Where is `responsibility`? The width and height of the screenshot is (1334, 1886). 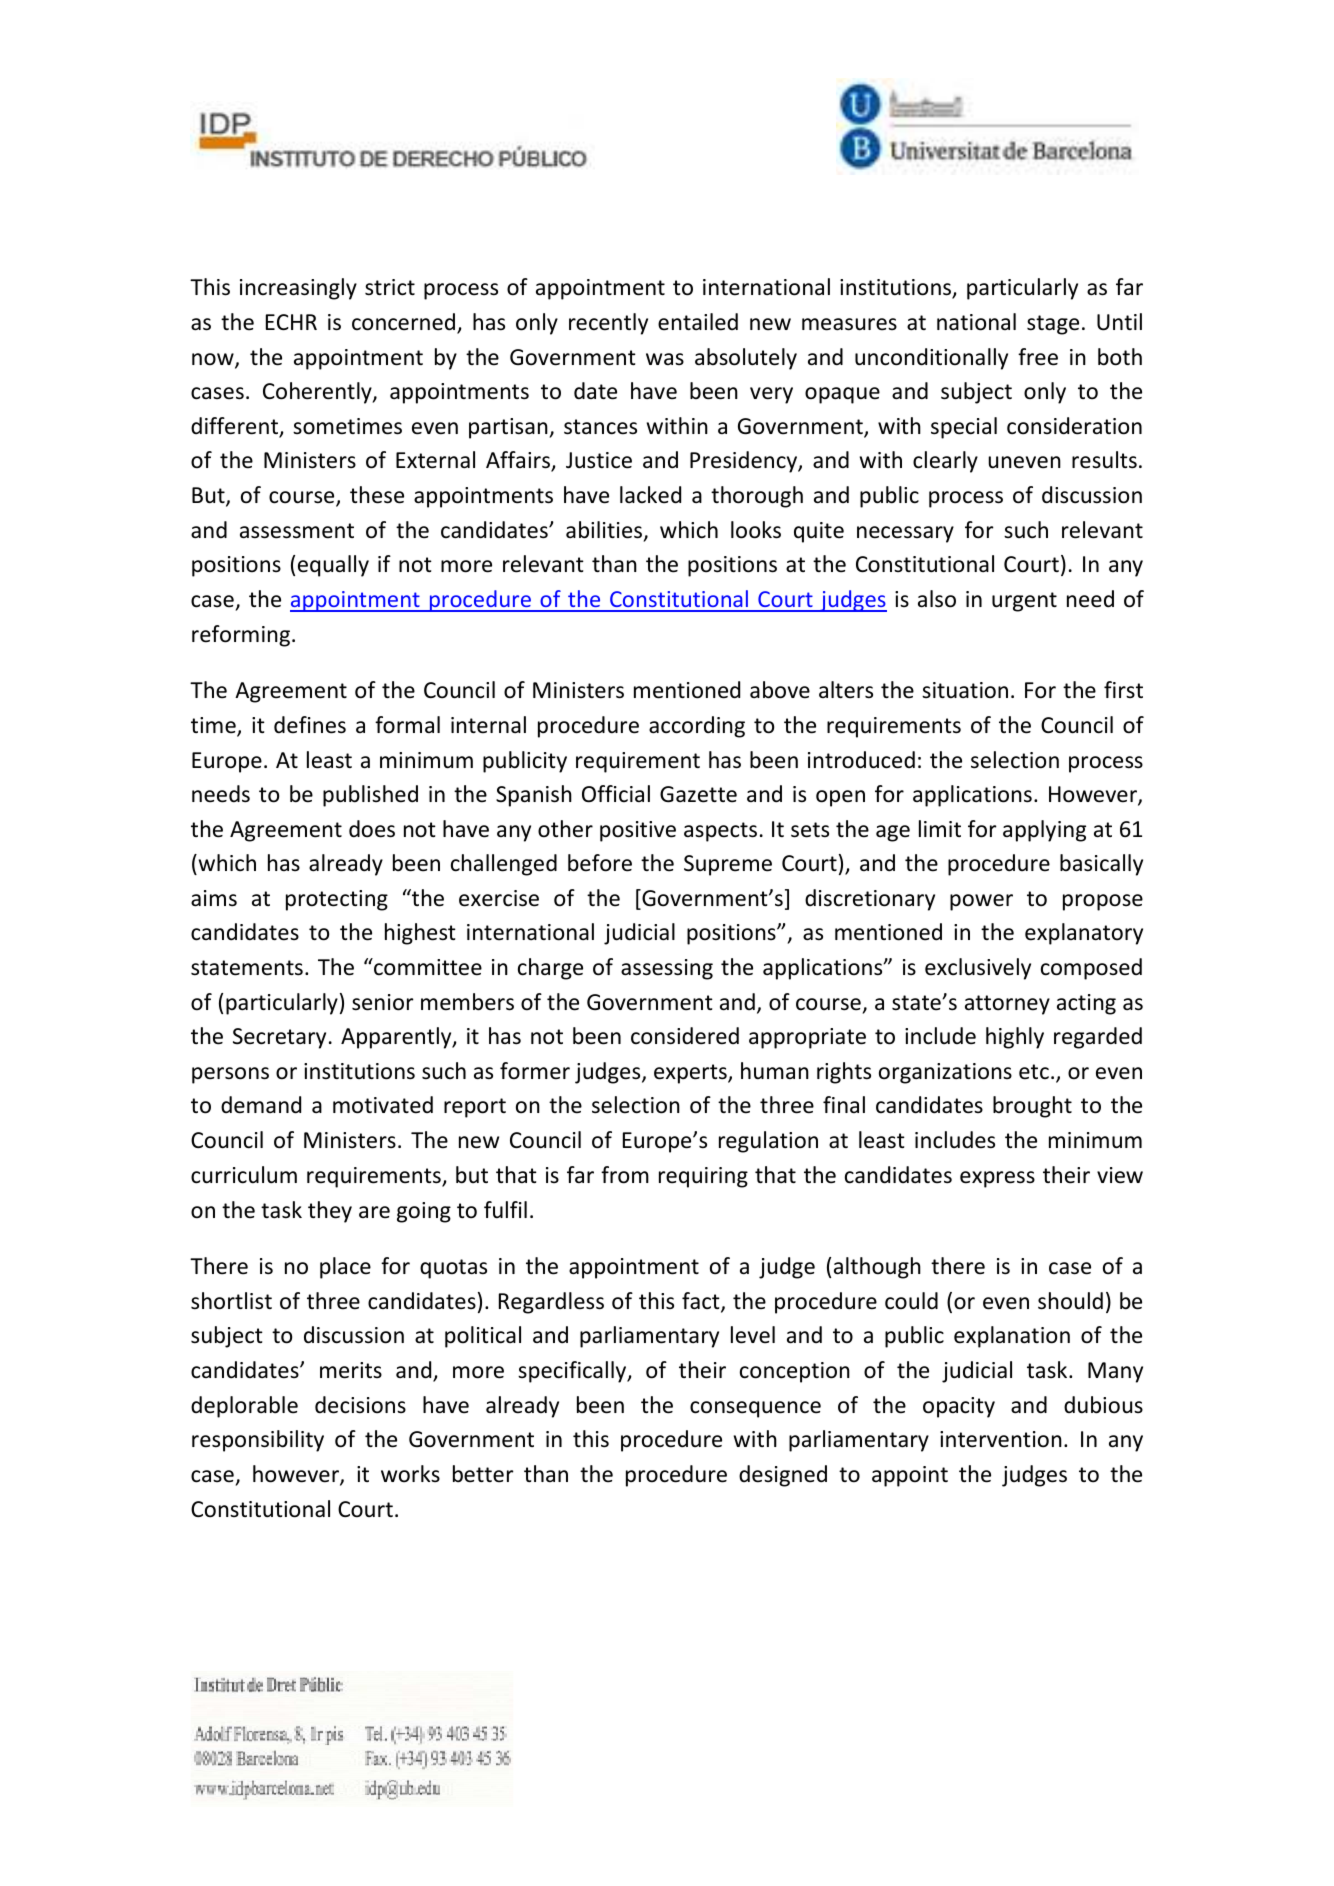
responsibility is located at coordinates (258, 1441).
